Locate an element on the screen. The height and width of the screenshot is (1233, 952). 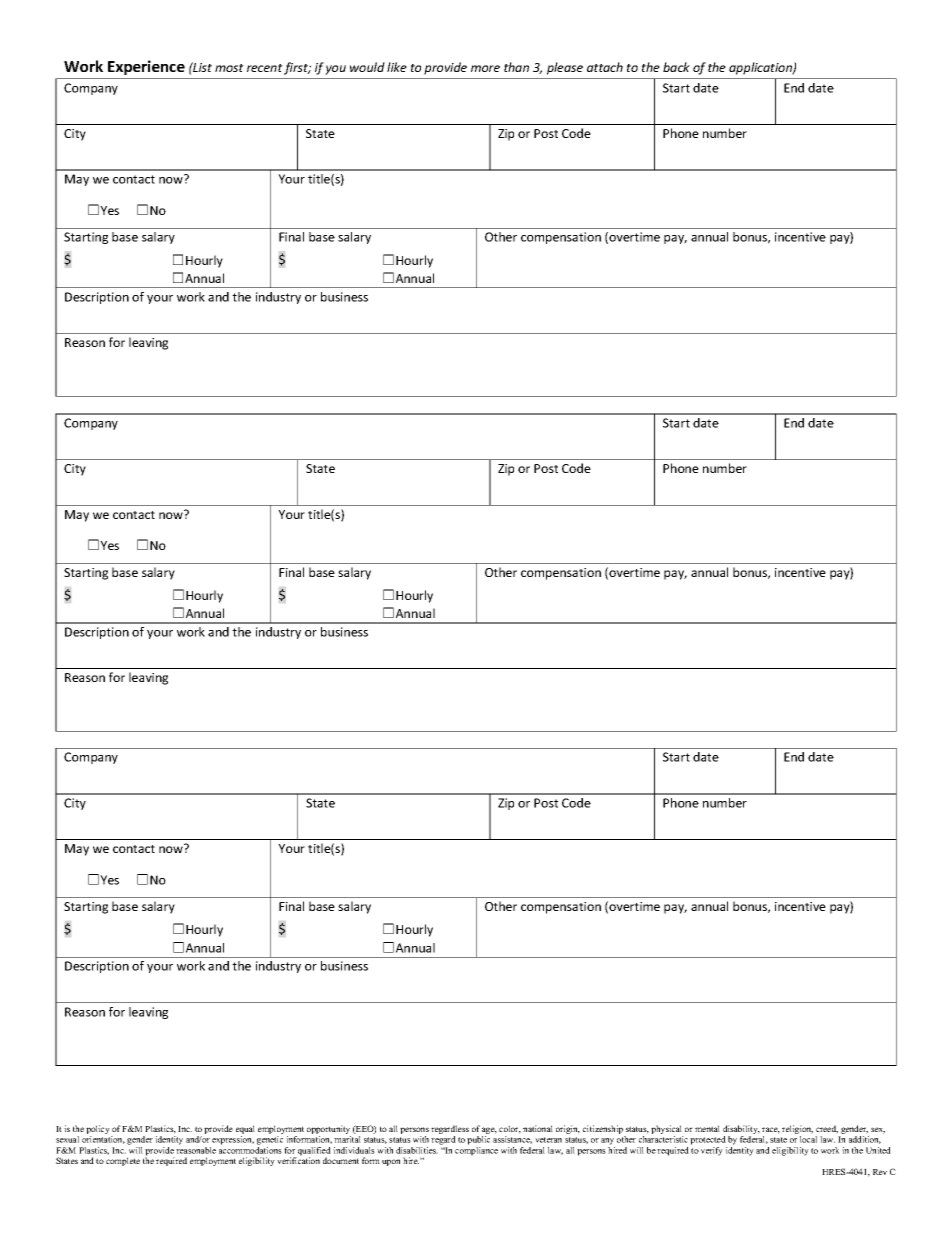
back is located at coordinates (676, 67).
